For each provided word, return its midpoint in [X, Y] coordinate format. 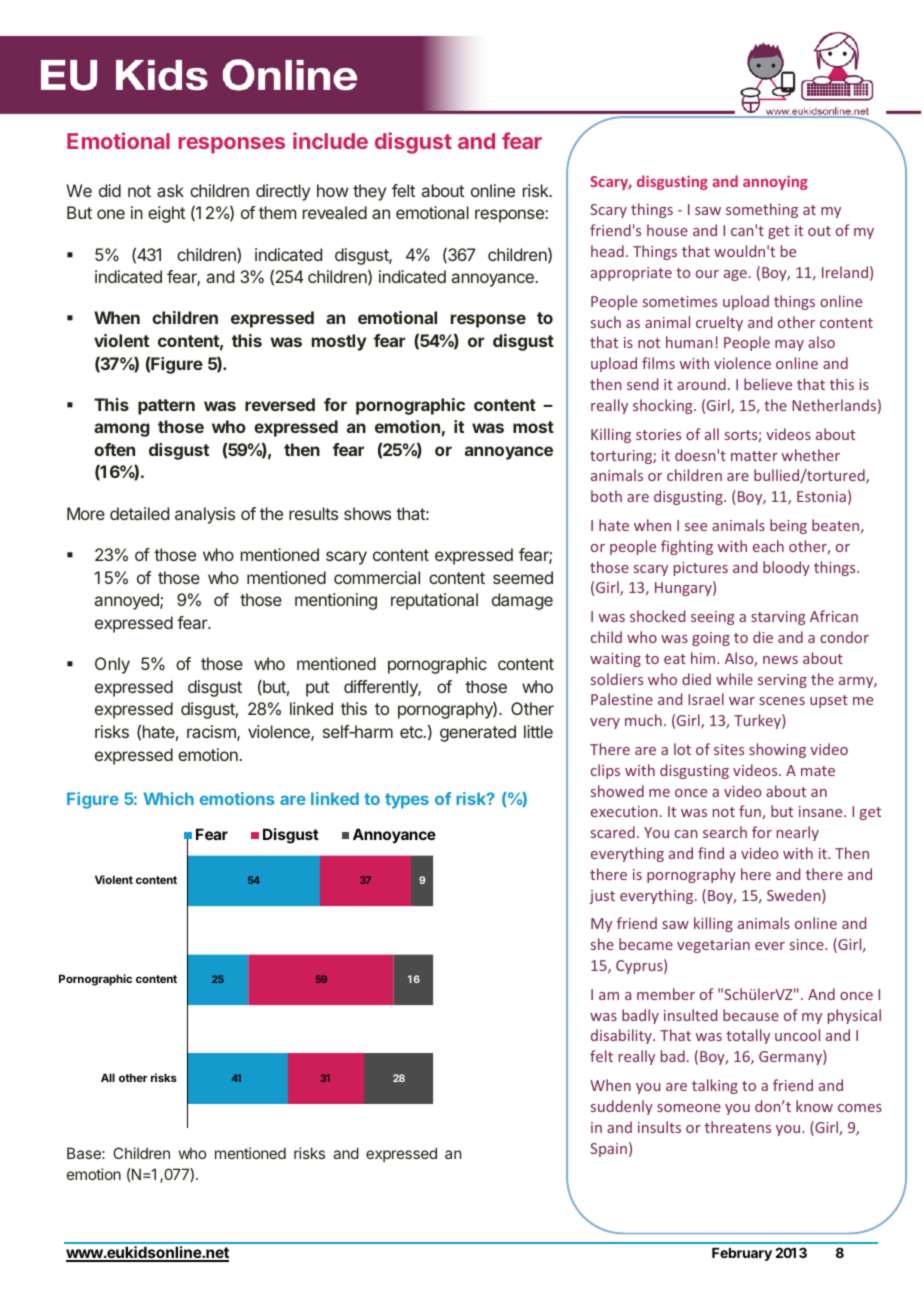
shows [367, 513]
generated [478, 733]
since [808, 944]
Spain [608, 1150]
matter [754, 456]
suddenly [622, 1107]
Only [112, 665]
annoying [775, 182]
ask [170, 190]
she [602, 944]
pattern [166, 407]
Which [169, 798]
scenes [782, 701]
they [369, 192]
